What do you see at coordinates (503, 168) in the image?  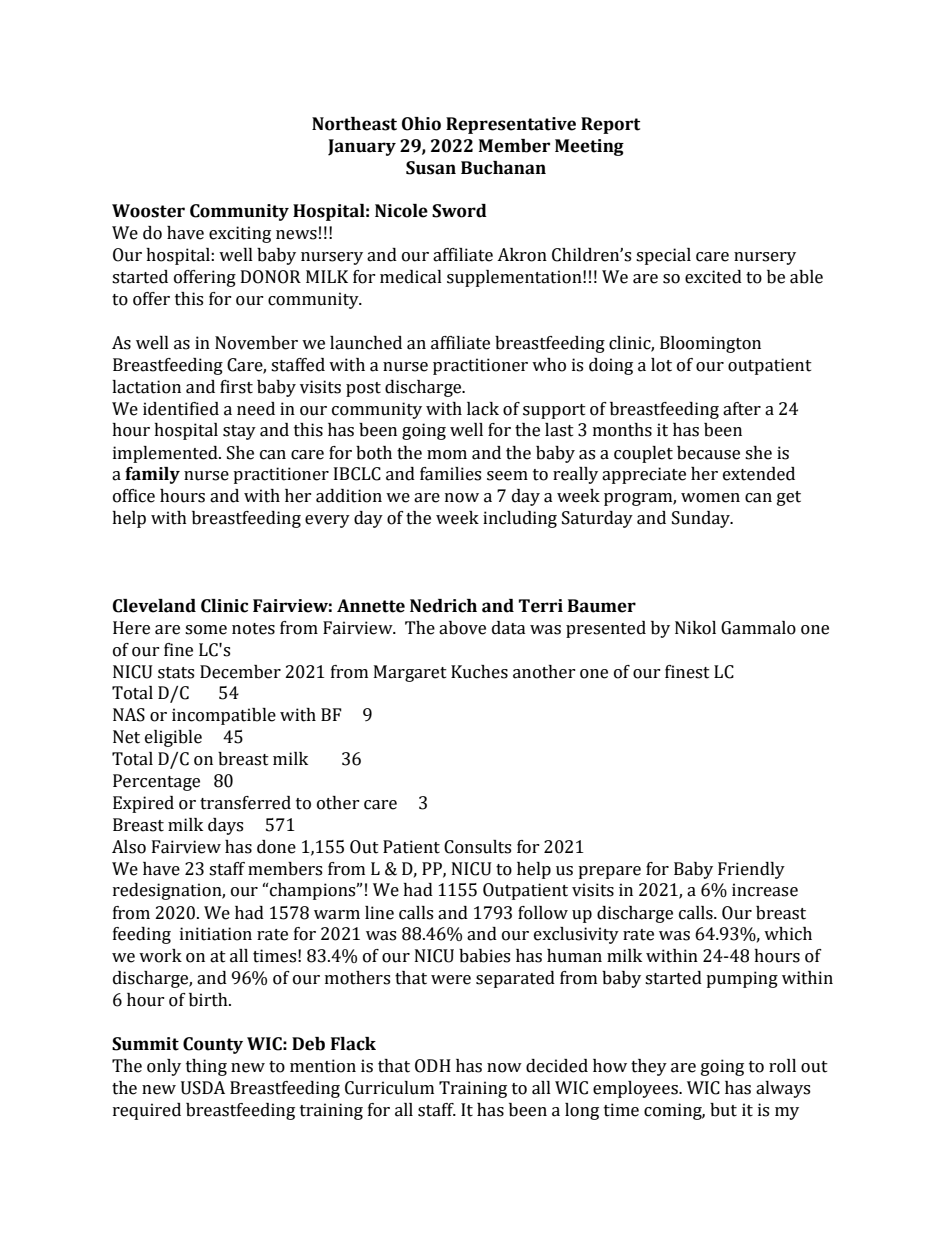 I see `Buchanan` at bounding box center [503, 168].
